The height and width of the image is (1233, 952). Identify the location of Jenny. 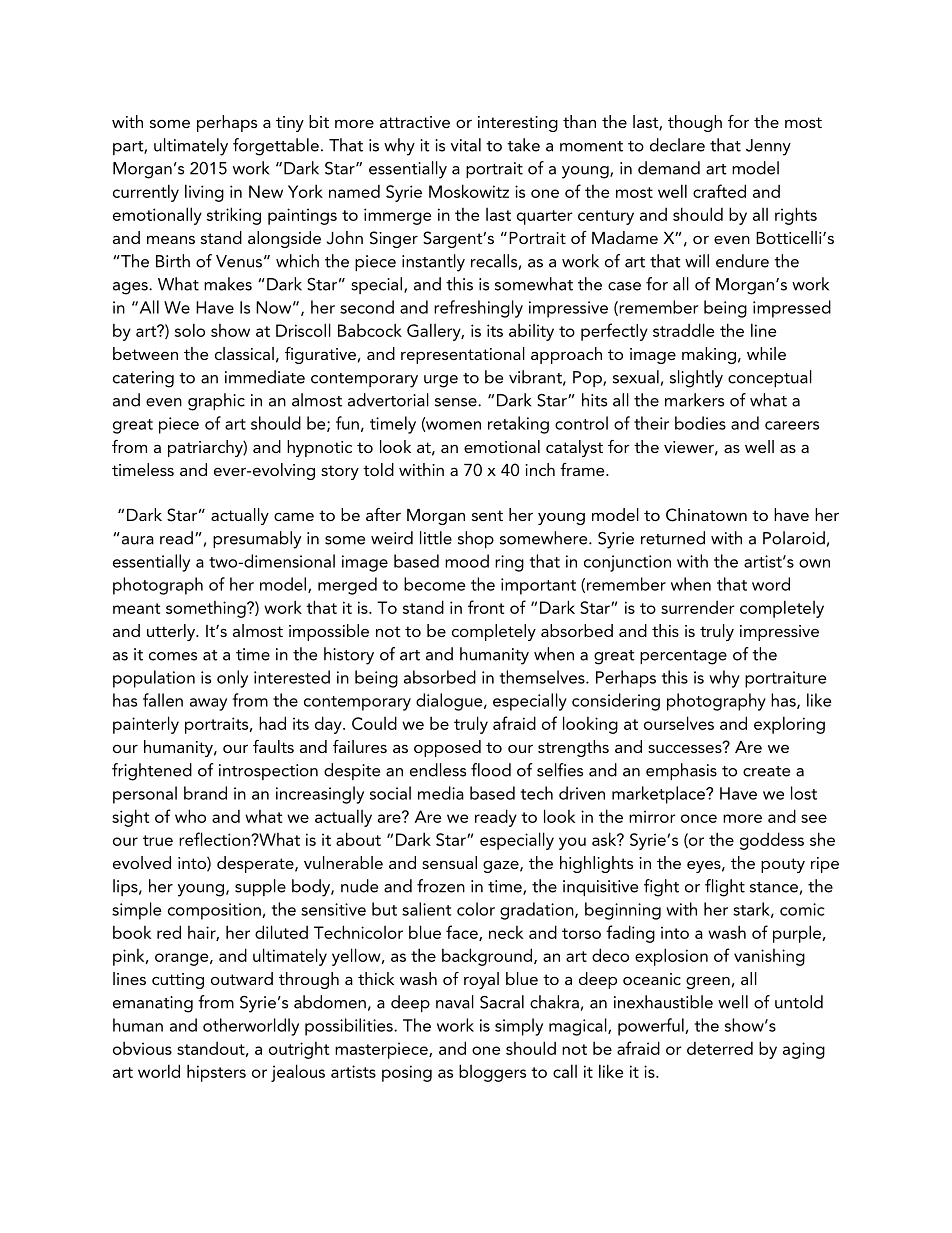
(768, 147).
